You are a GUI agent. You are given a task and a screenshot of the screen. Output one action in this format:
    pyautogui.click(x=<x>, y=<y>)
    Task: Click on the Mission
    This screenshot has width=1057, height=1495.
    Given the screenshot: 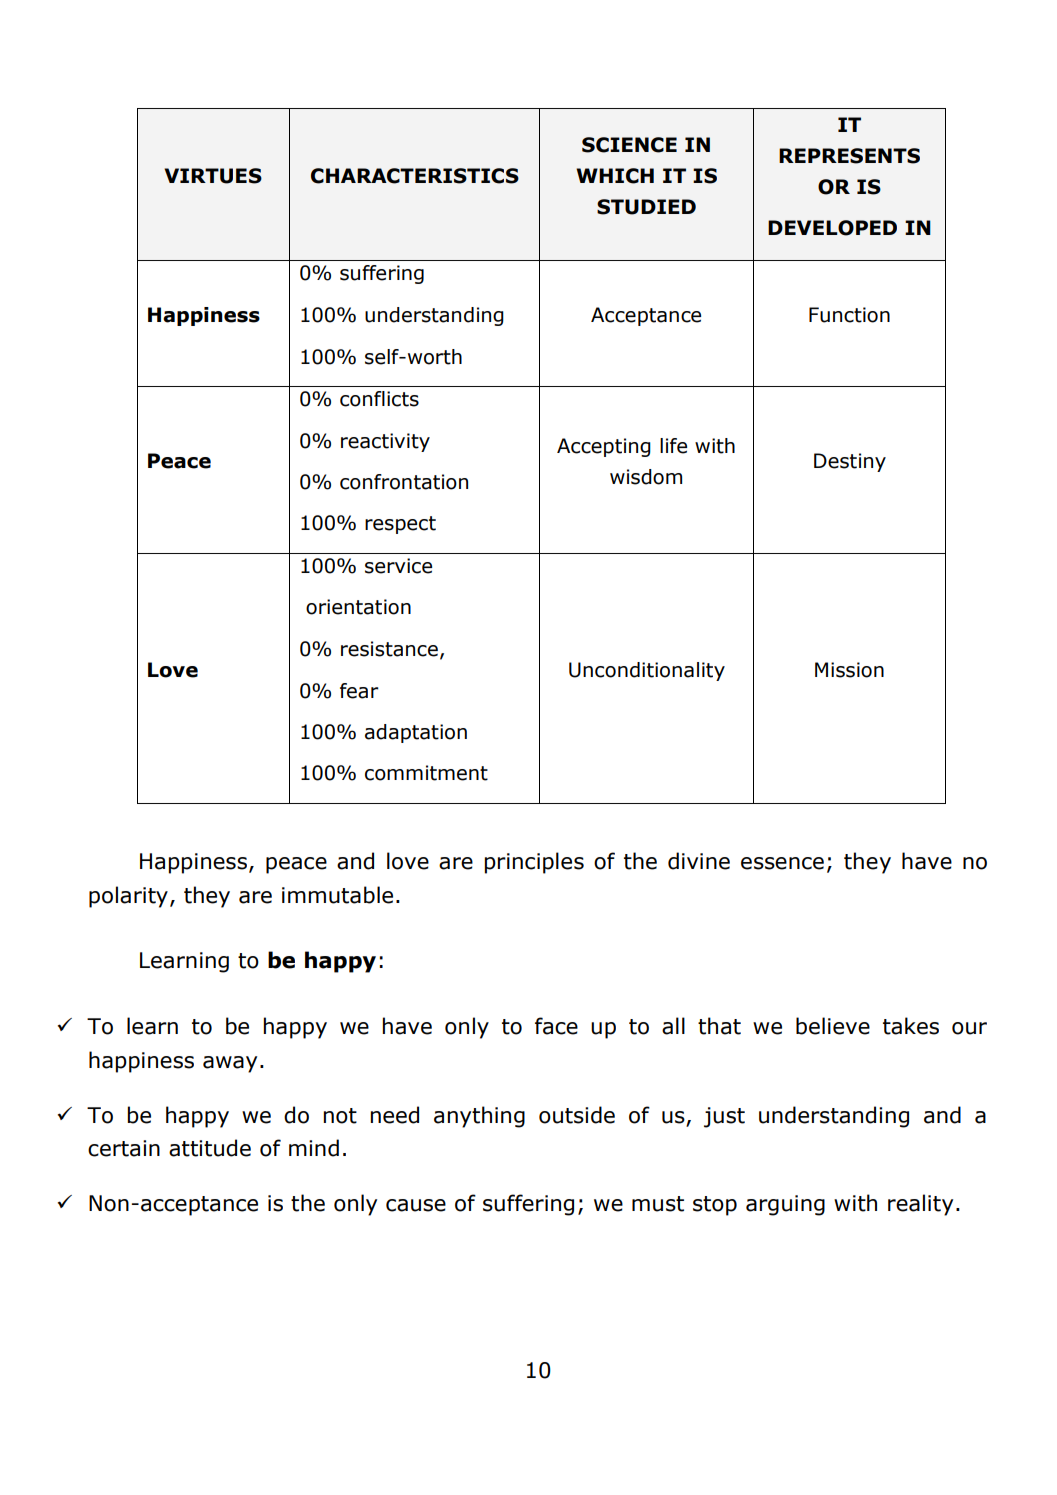 What is the action you would take?
    pyautogui.click(x=849, y=670)
